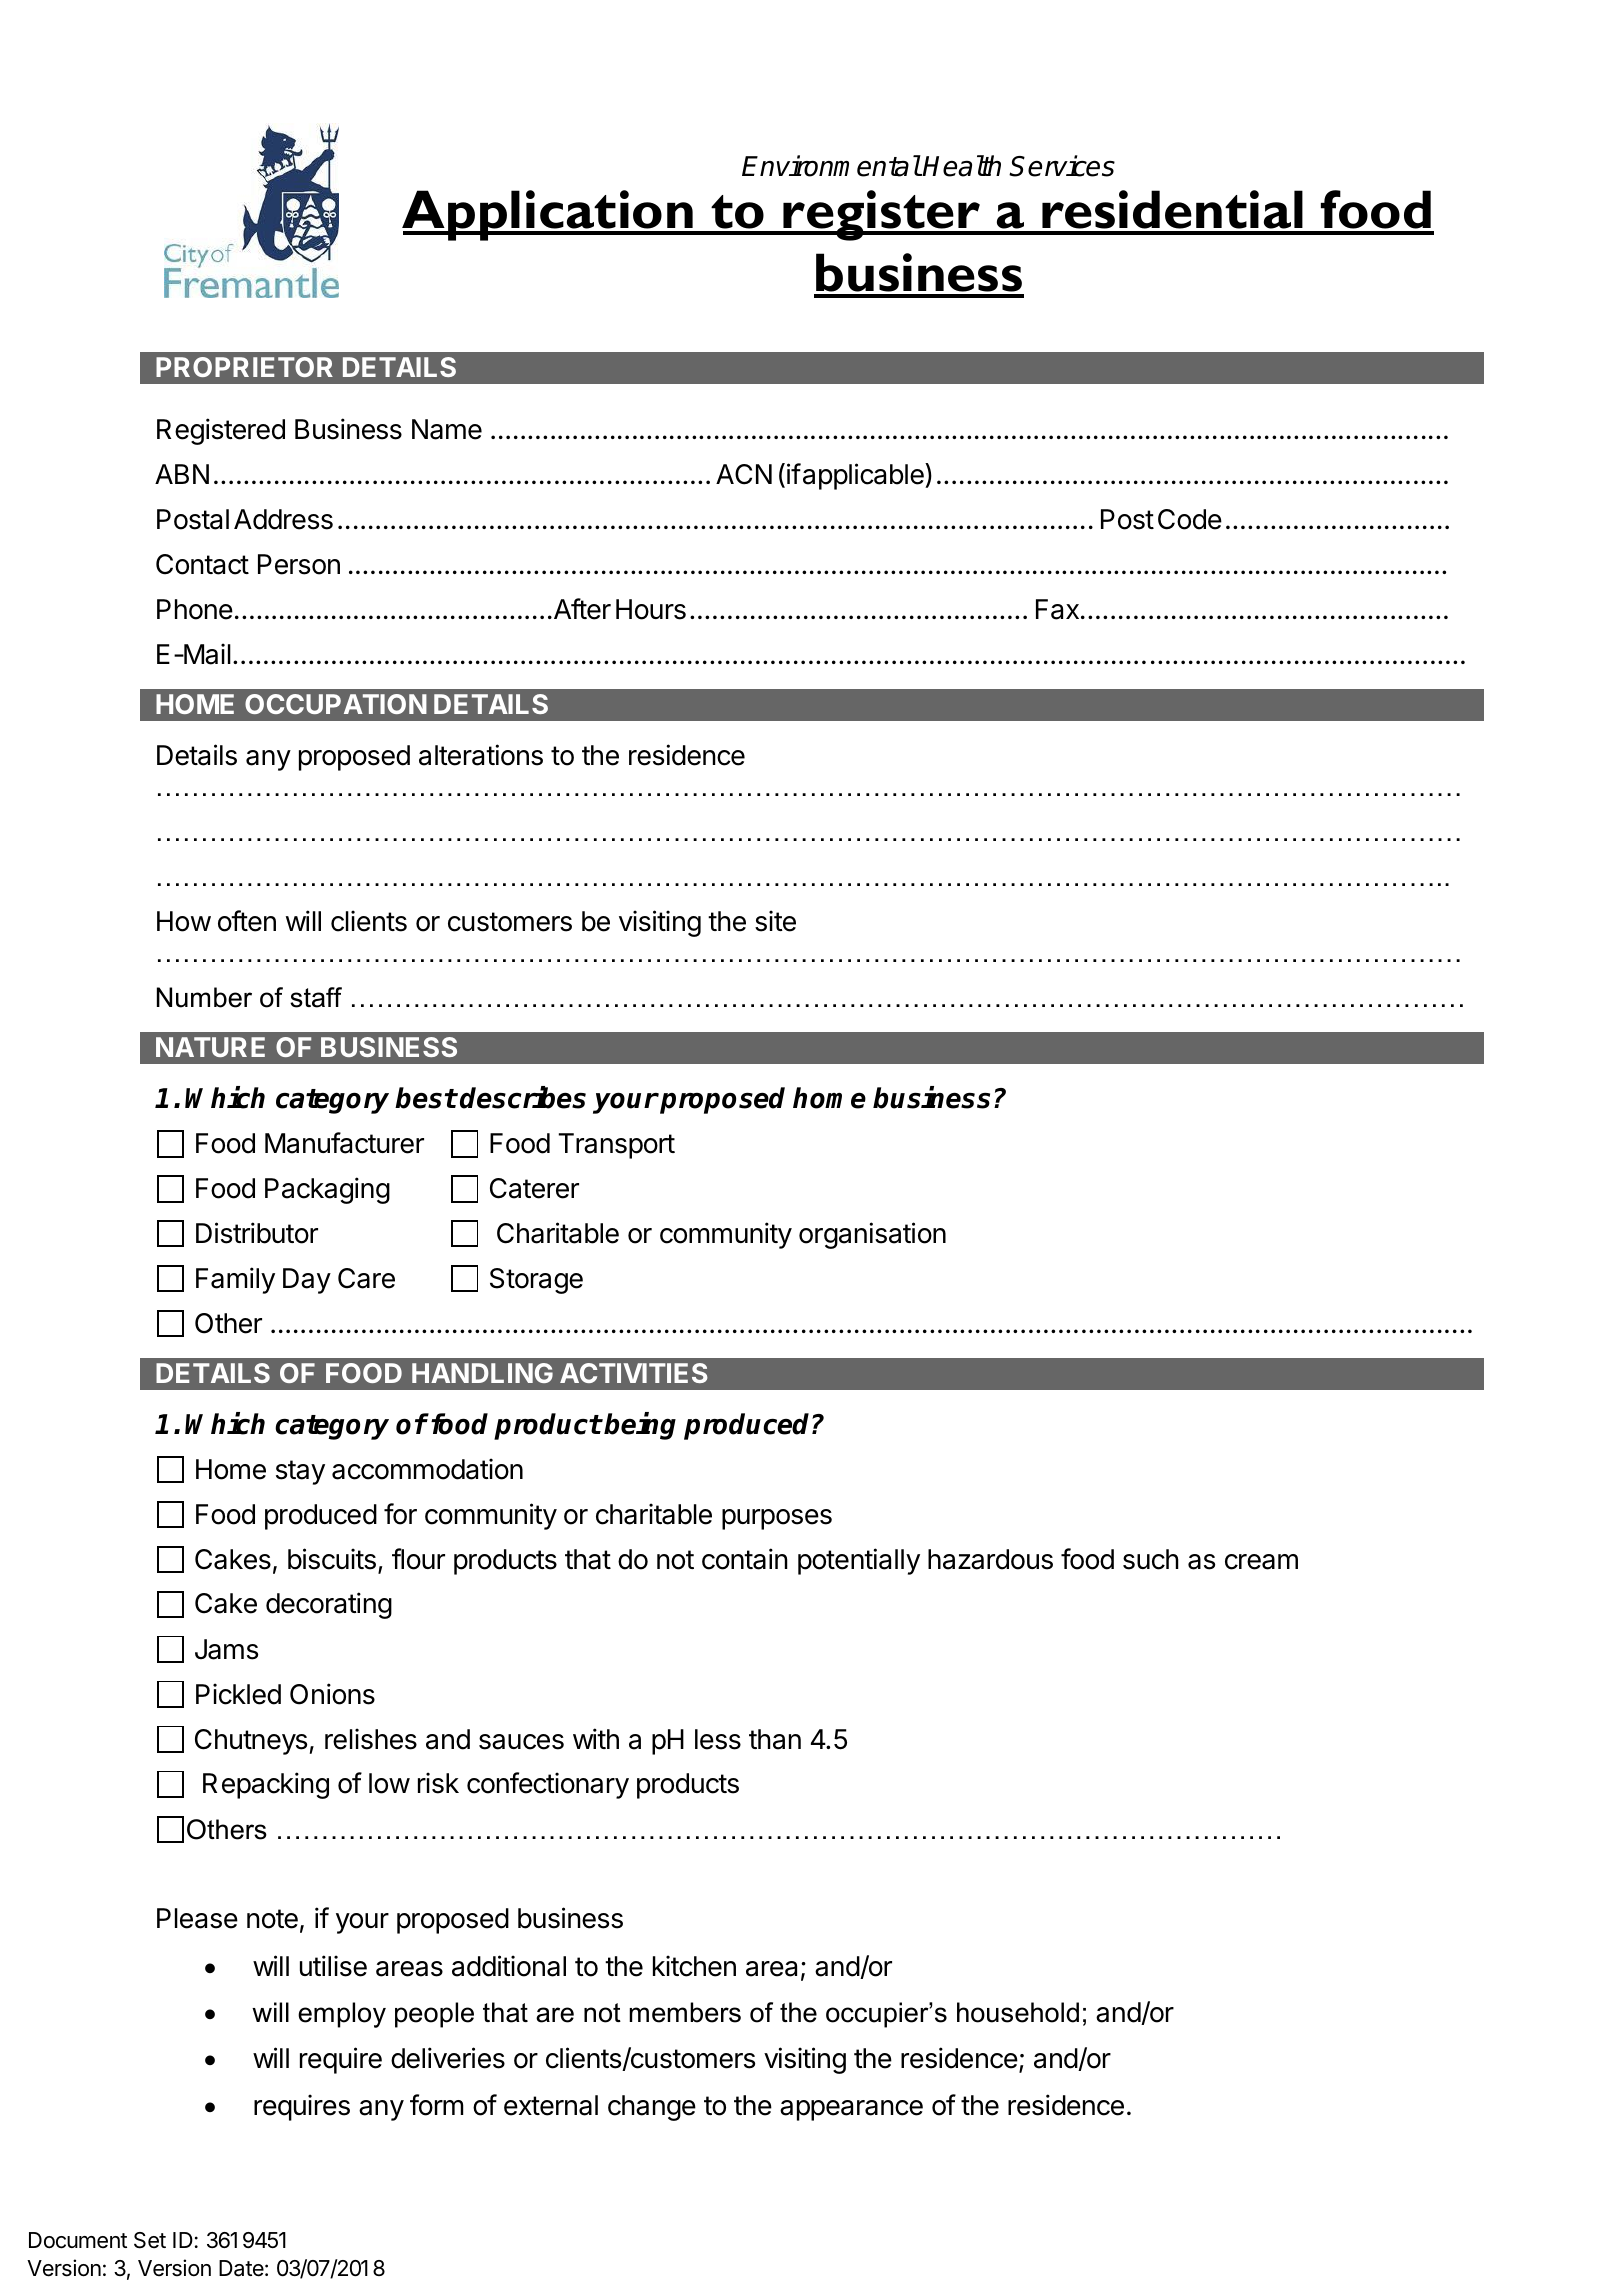 This screenshot has width=1624, height=2295. I want to click on PROPRIETOR, so click(244, 367).
